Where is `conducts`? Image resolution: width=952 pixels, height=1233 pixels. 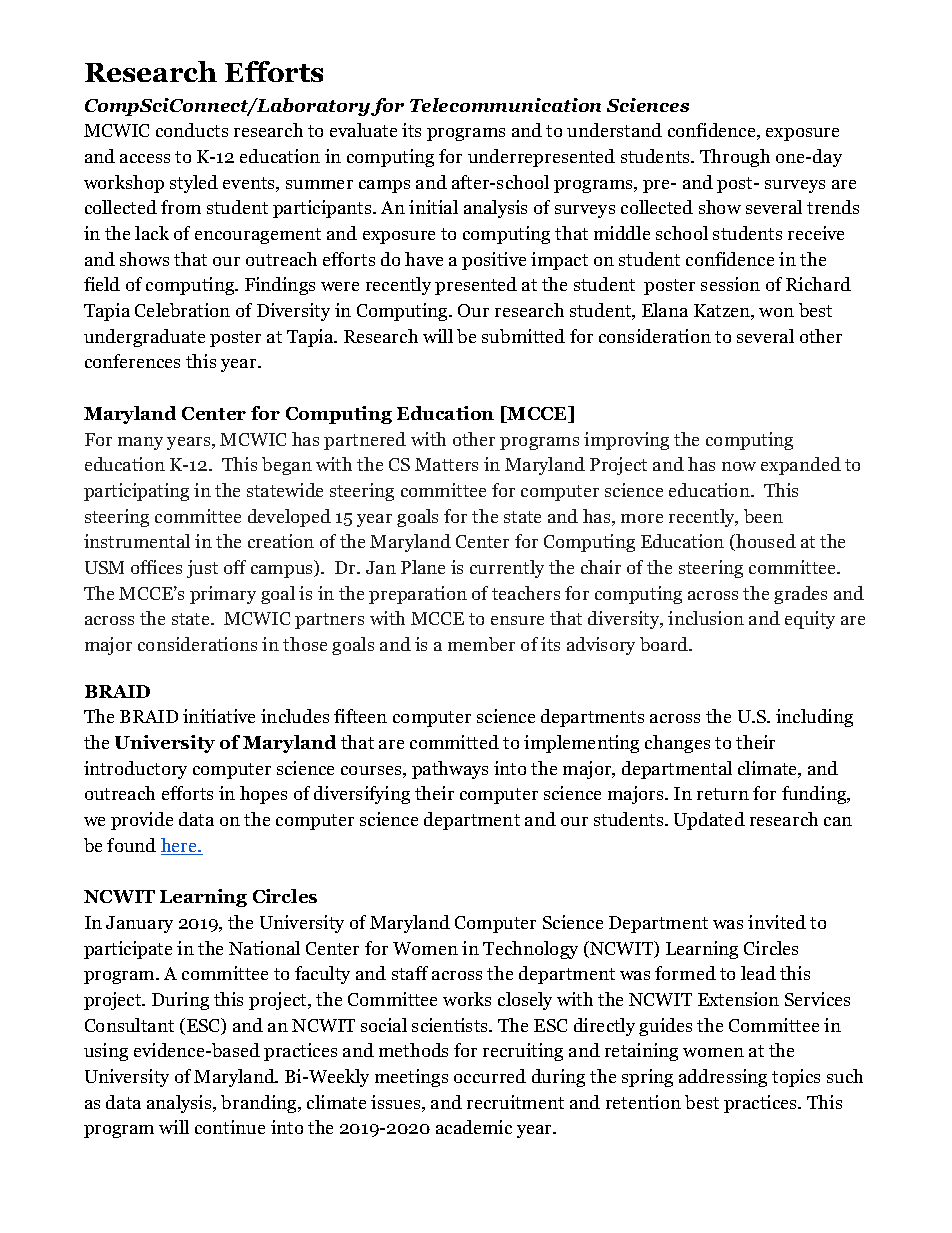
conducts is located at coordinates (192, 130).
